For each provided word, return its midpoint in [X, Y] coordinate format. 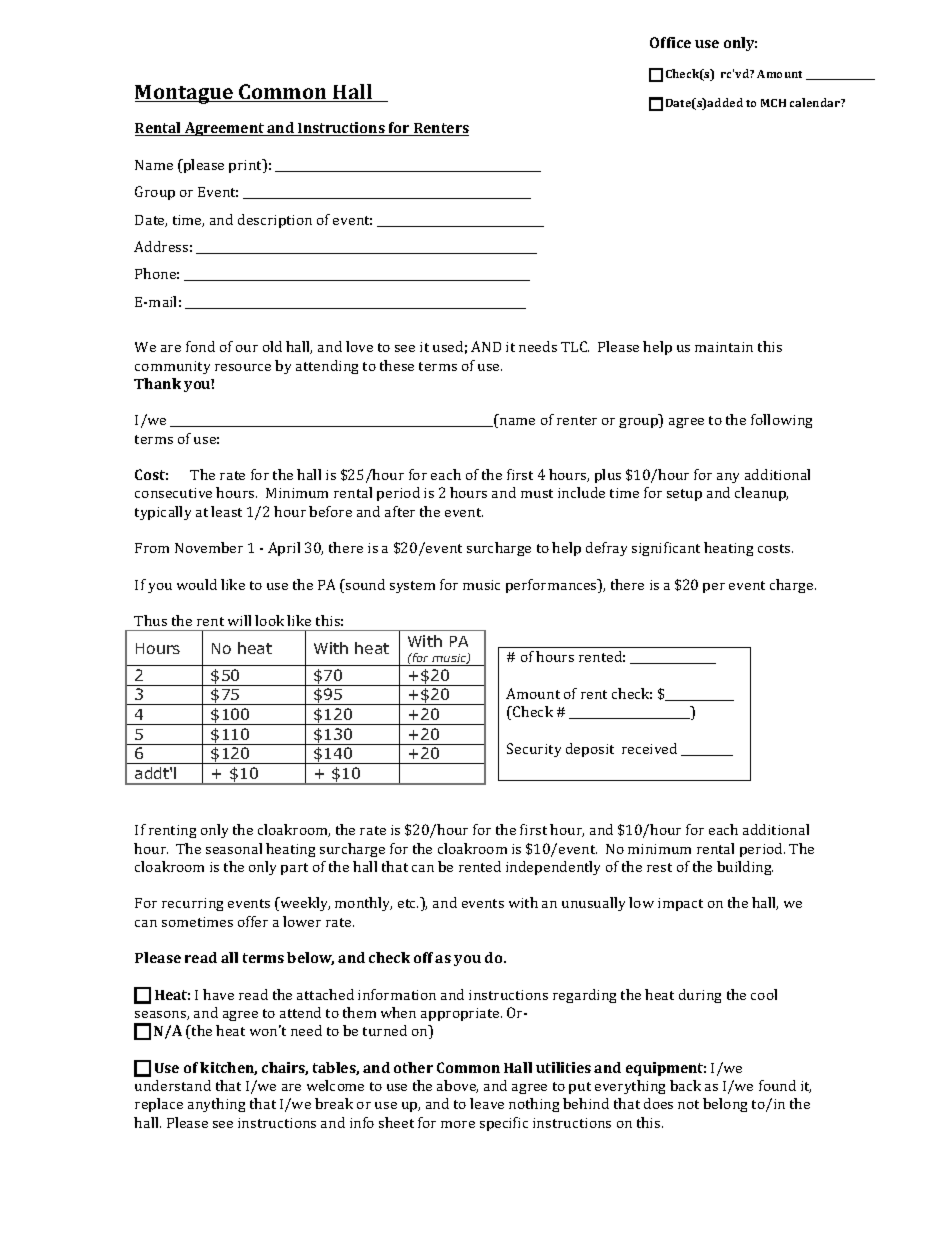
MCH [773, 103]
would [197, 584]
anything [216, 1105]
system [412, 587]
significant [666, 549]
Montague [185, 94]
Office [670, 42]
